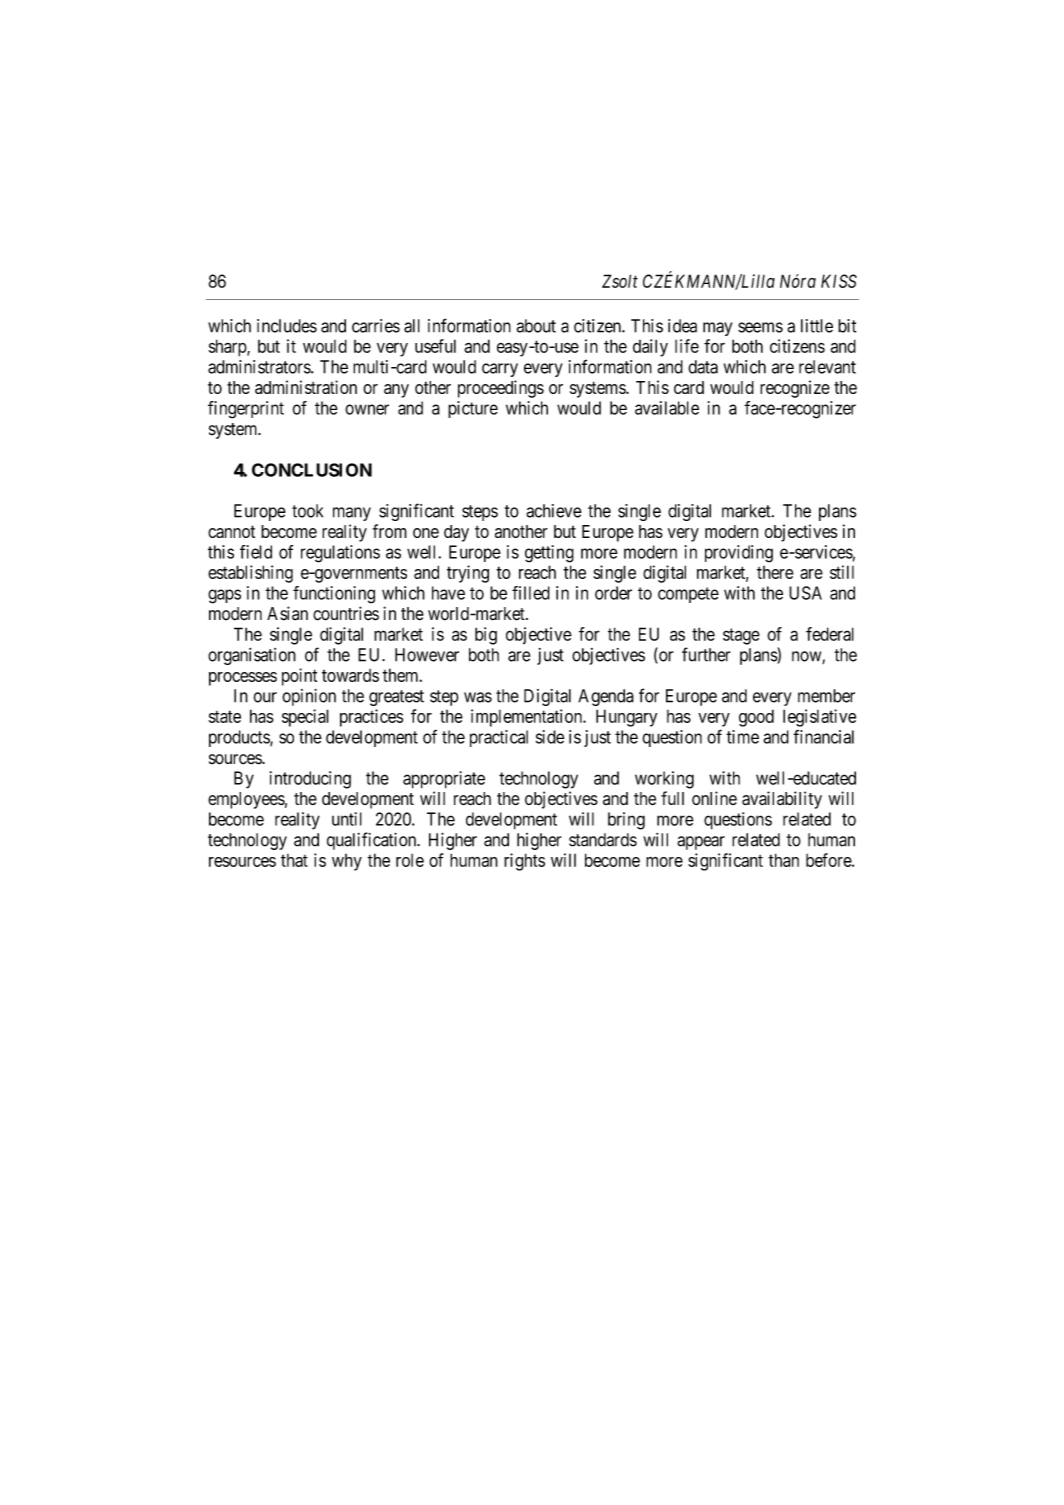 Image resolution: width=1064 pixels, height=1505 pixels. What do you see at coordinates (312, 470) in the image?
I see `CONCLUSION` at bounding box center [312, 470].
